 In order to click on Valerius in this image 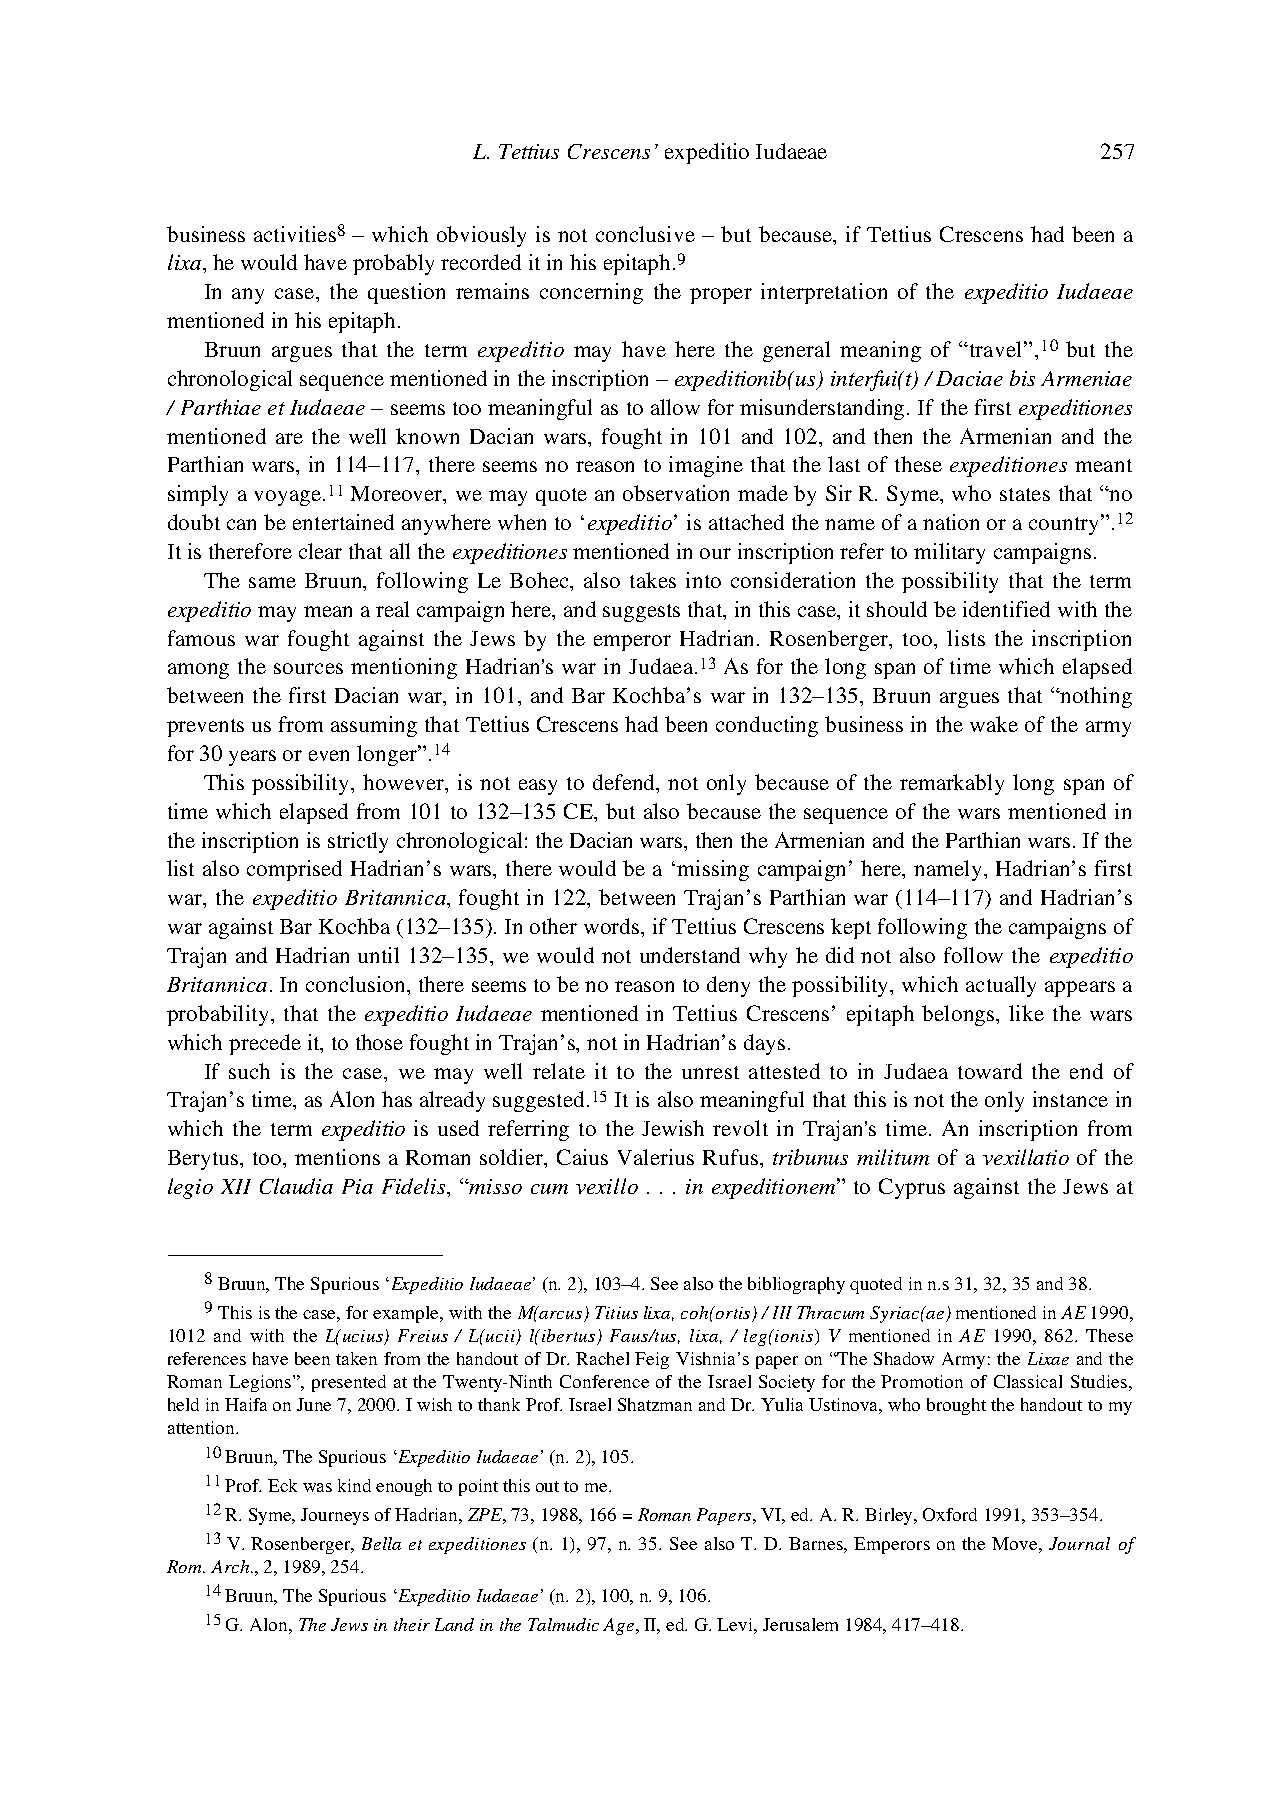, I will do `click(656, 1157)`.
